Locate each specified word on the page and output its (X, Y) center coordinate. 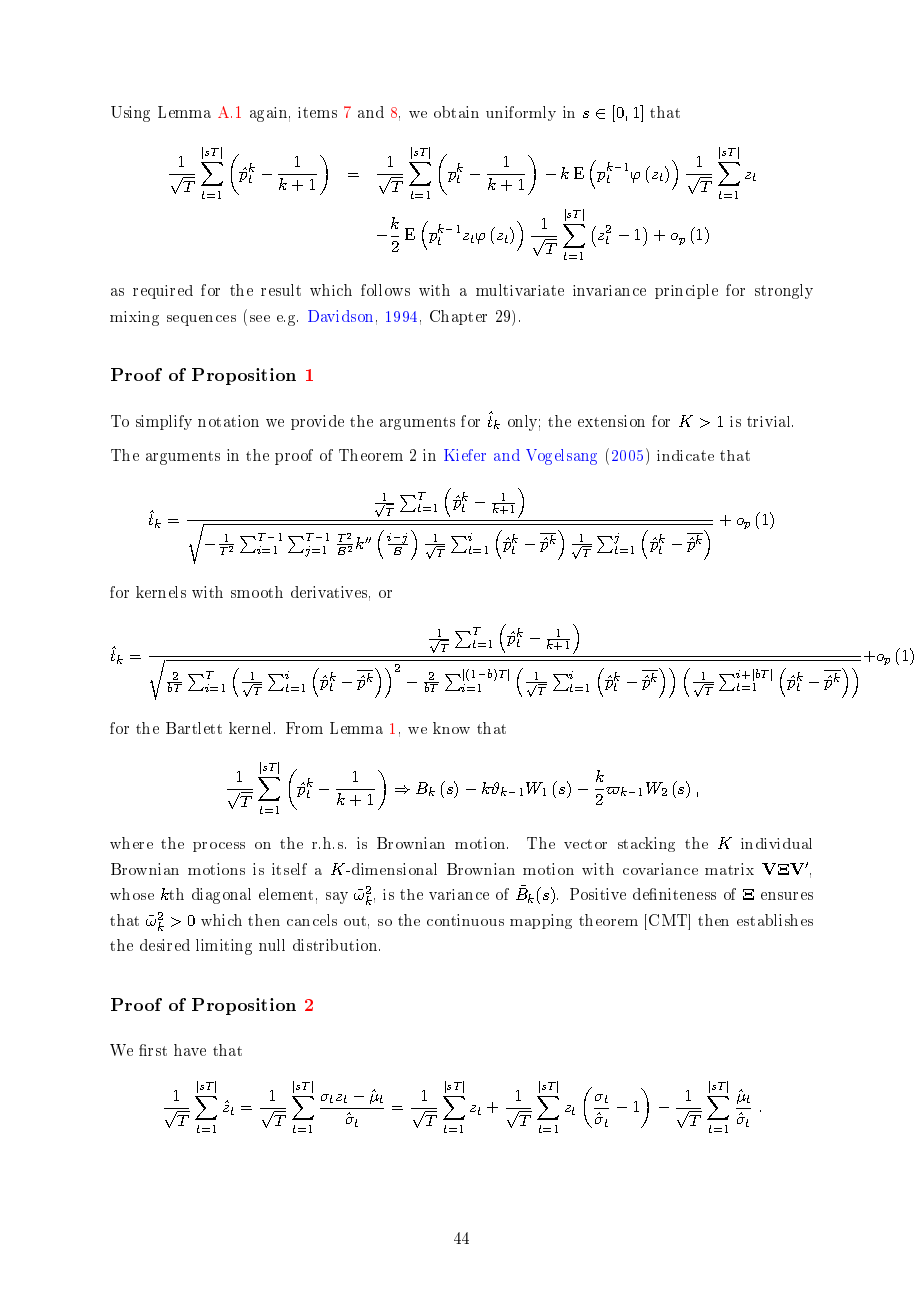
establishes (775, 920)
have (190, 1050)
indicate (685, 455)
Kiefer (465, 455)
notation (228, 421)
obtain (456, 112)
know (451, 728)
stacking (646, 844)
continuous (465, 920)
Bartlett (194, 728)
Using (130, 114)
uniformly (521, 113)
